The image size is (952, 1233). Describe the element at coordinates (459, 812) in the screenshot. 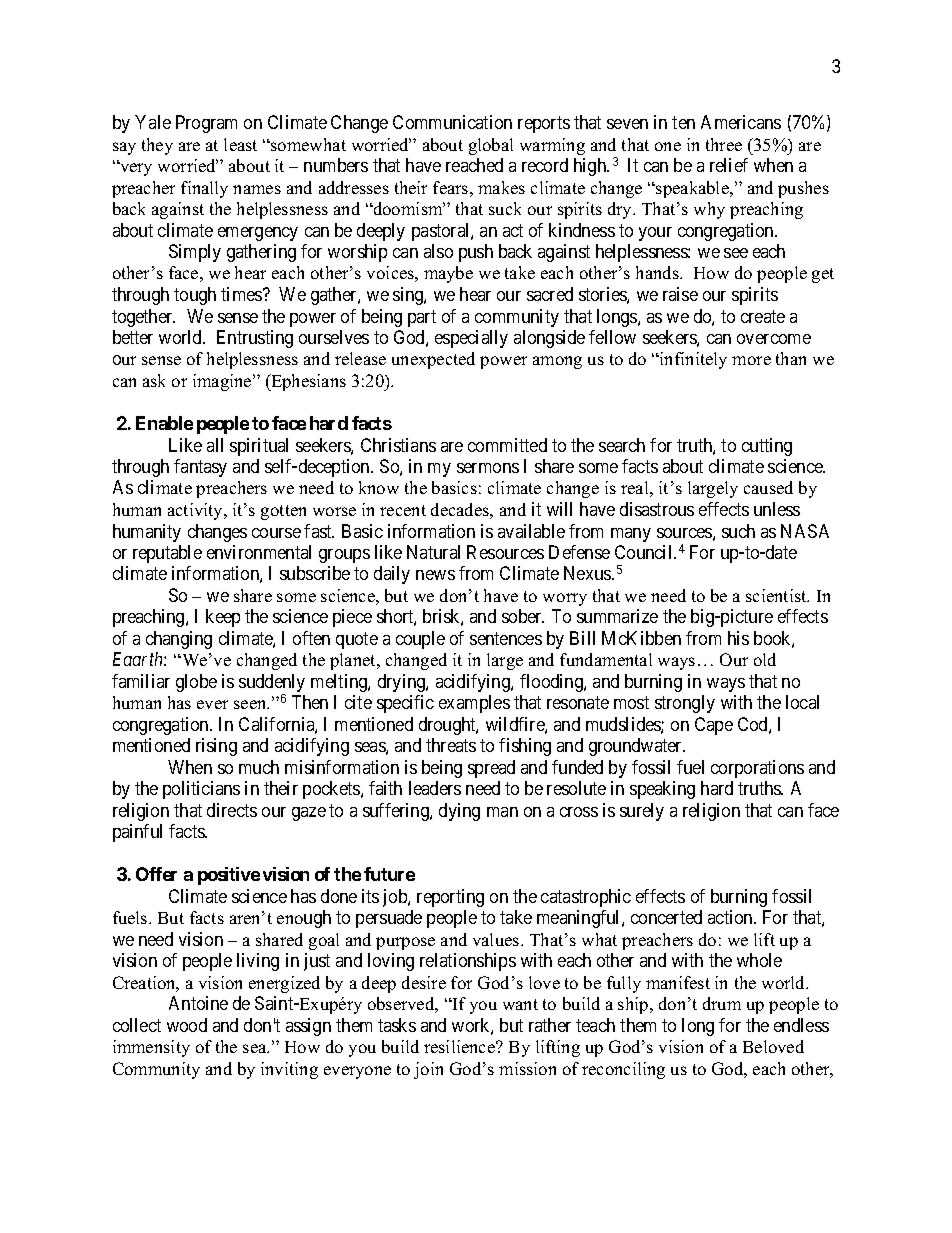

I see `dying` at that location.
